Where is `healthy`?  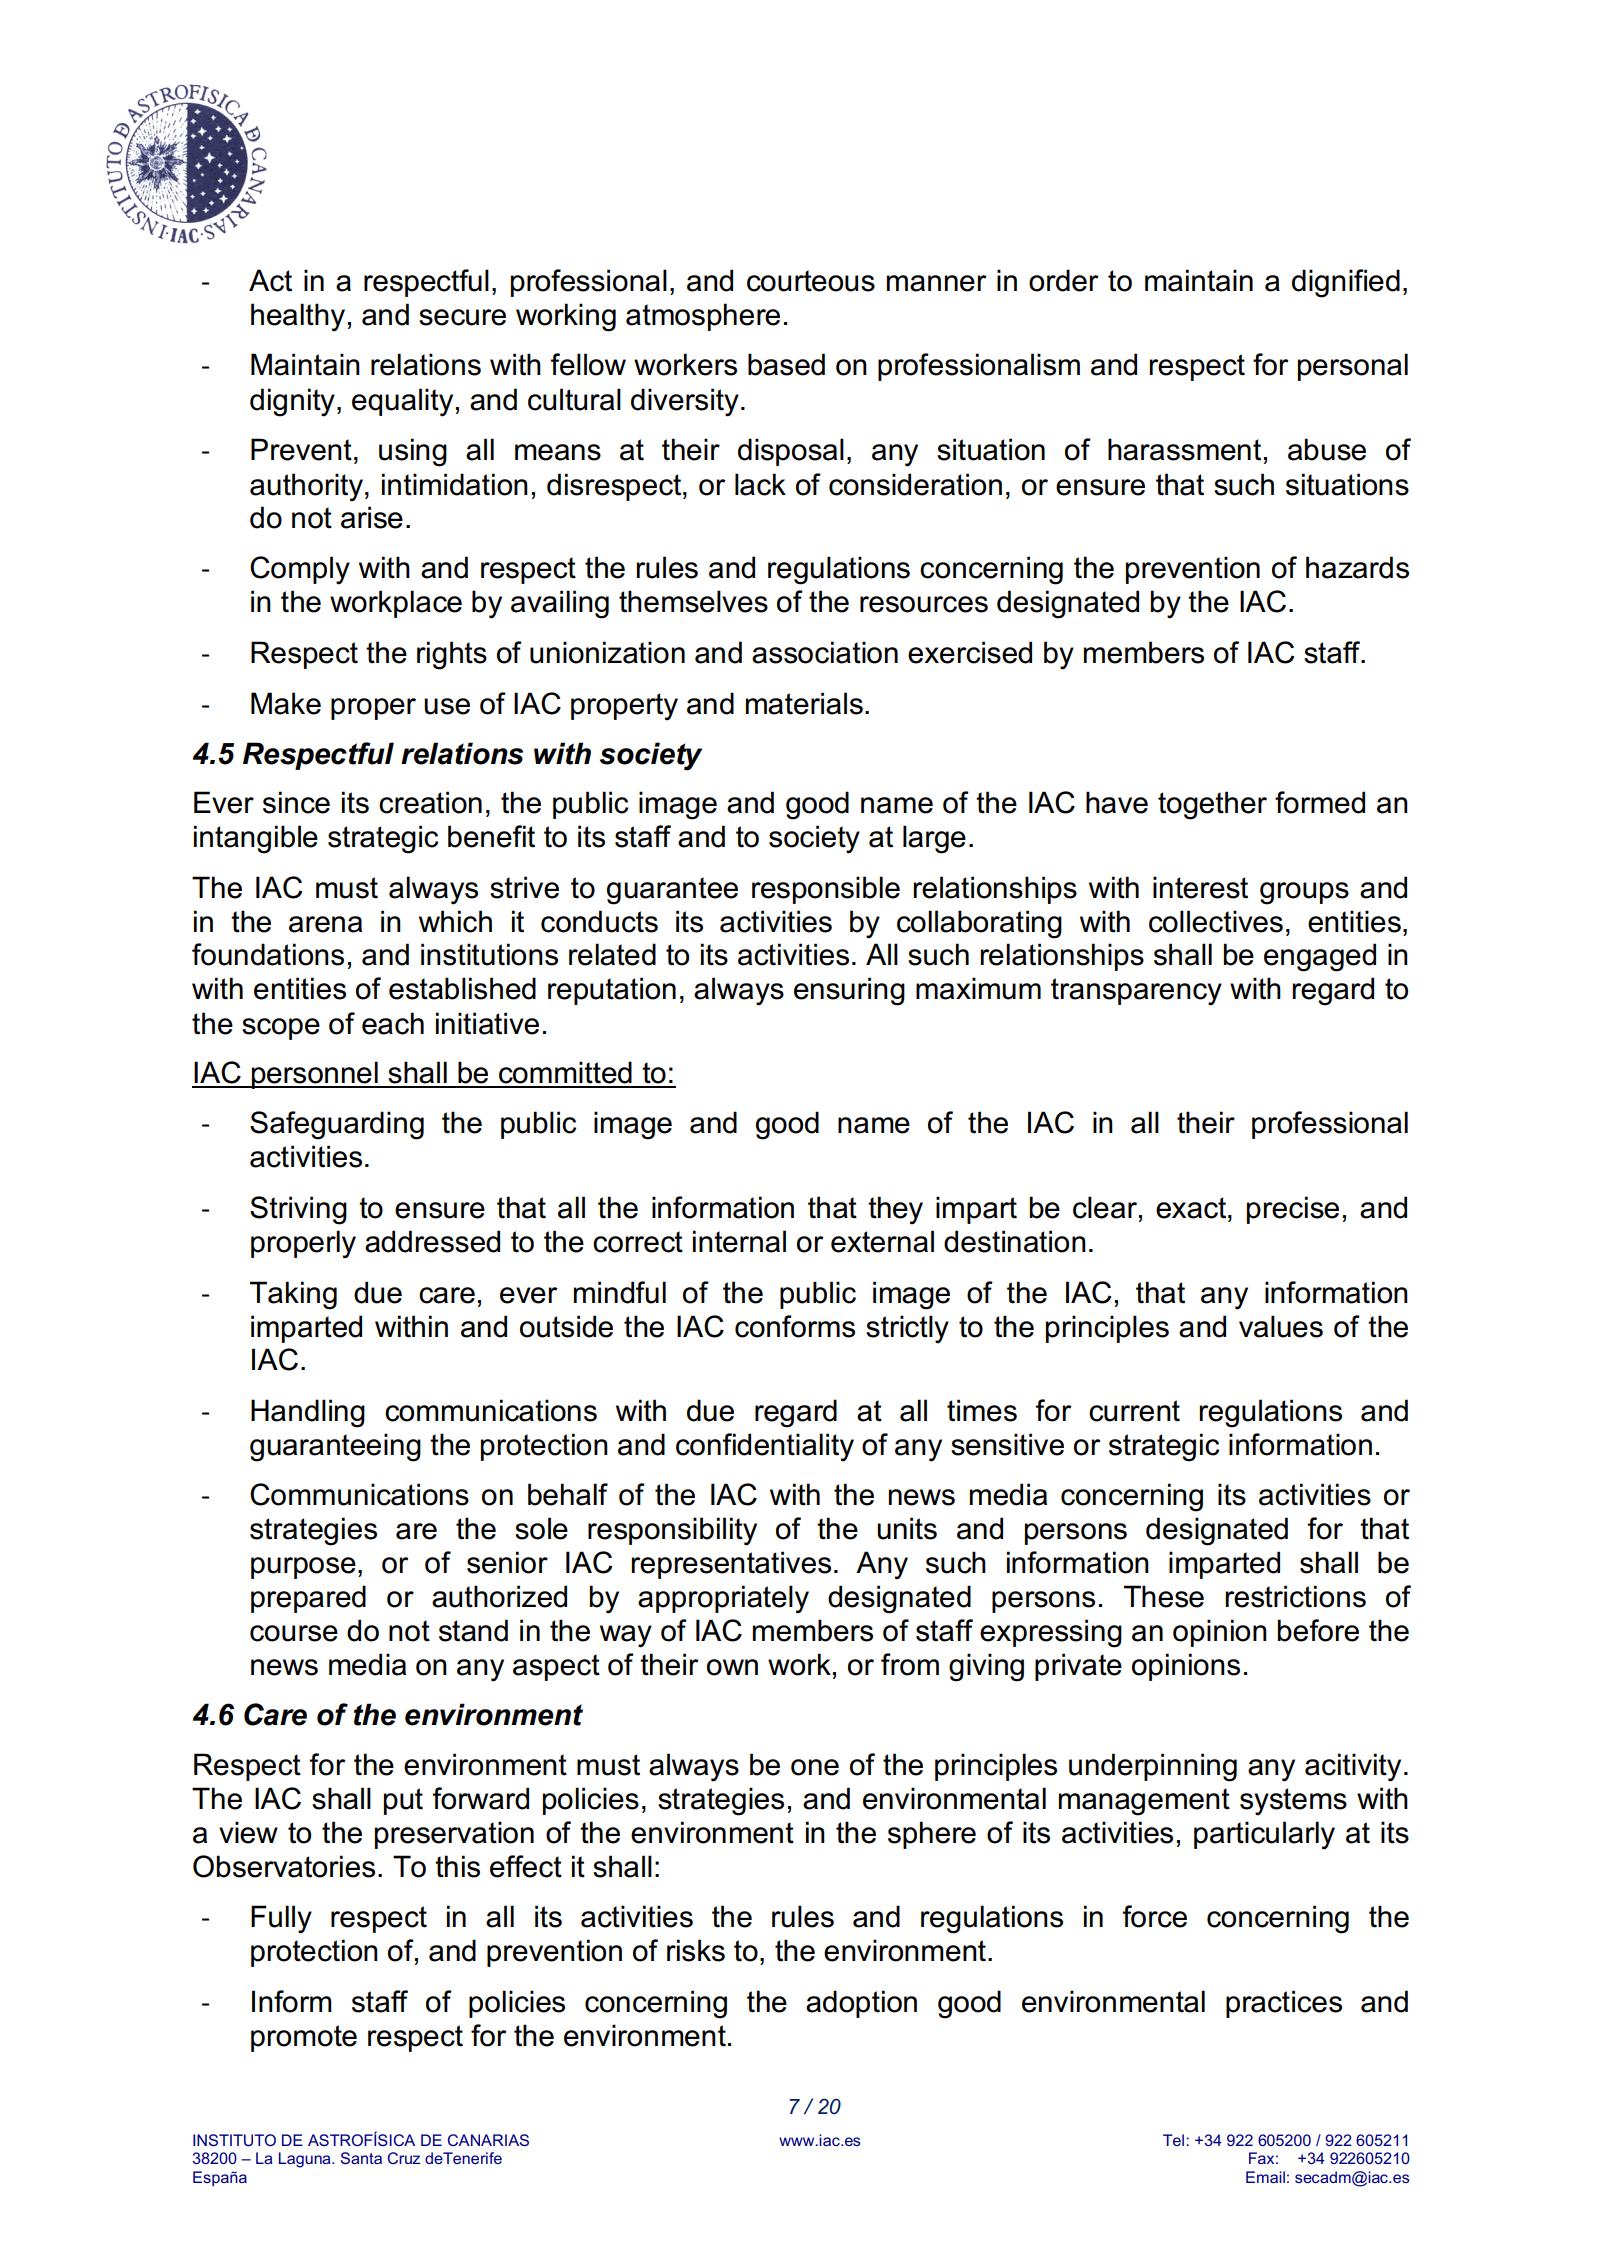
healthy is located at coordinates (298, 317).
